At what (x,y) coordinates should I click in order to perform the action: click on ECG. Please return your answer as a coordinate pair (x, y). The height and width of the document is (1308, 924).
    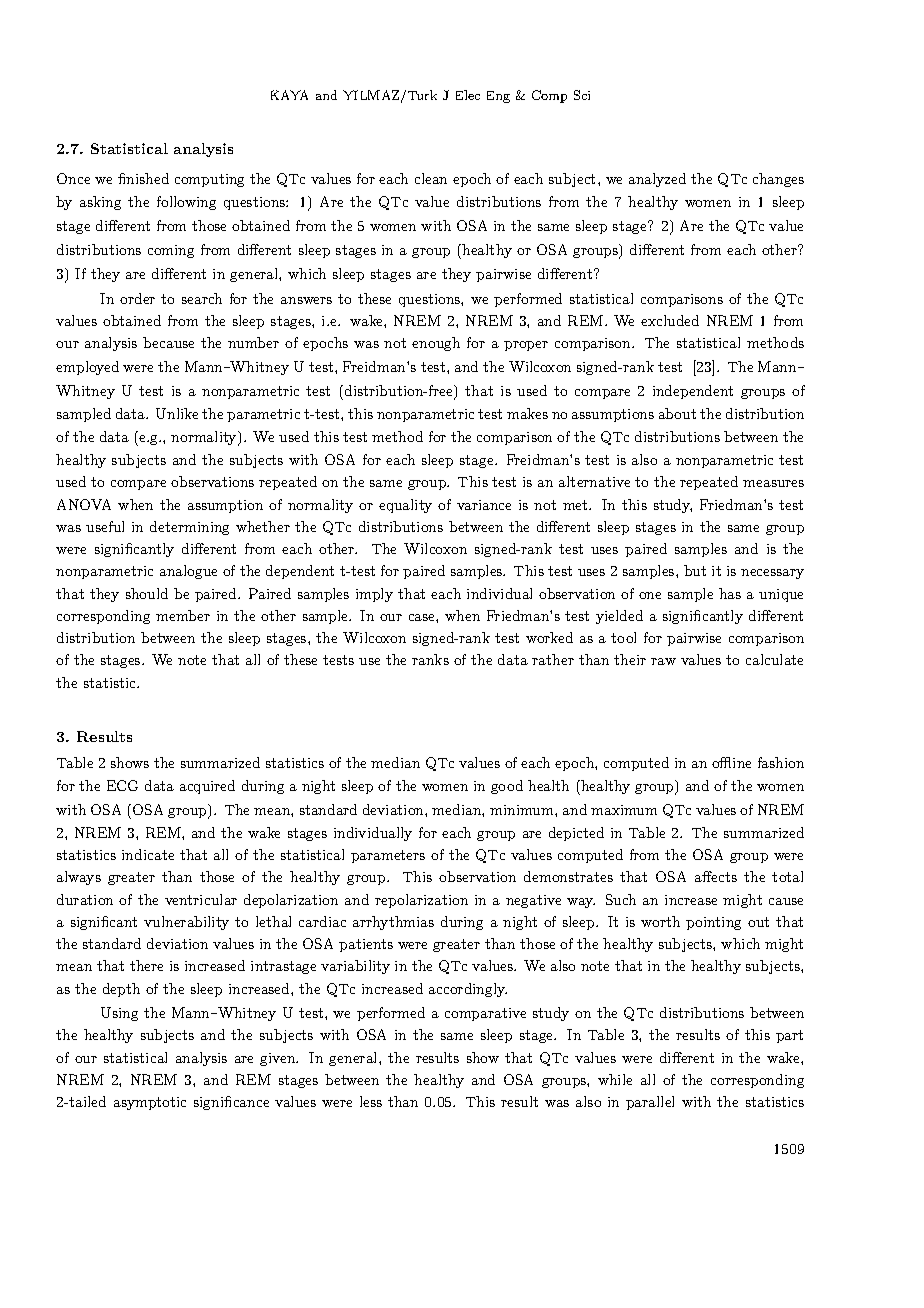
    Looking at the image, I should click on (122, 785).
